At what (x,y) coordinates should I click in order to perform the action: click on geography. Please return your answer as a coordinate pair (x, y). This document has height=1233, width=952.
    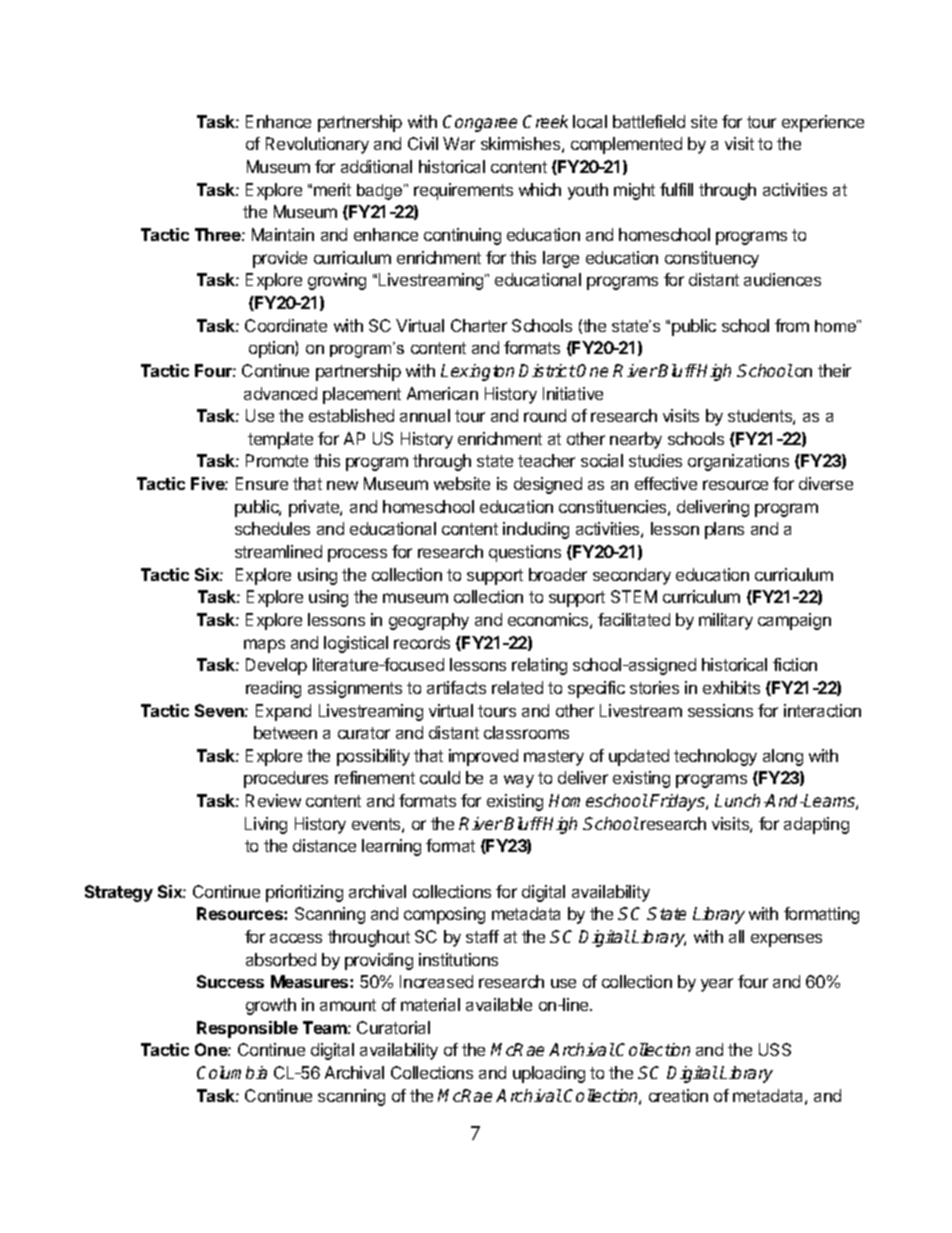
    Looking at the image, I should click on (429, 621).
